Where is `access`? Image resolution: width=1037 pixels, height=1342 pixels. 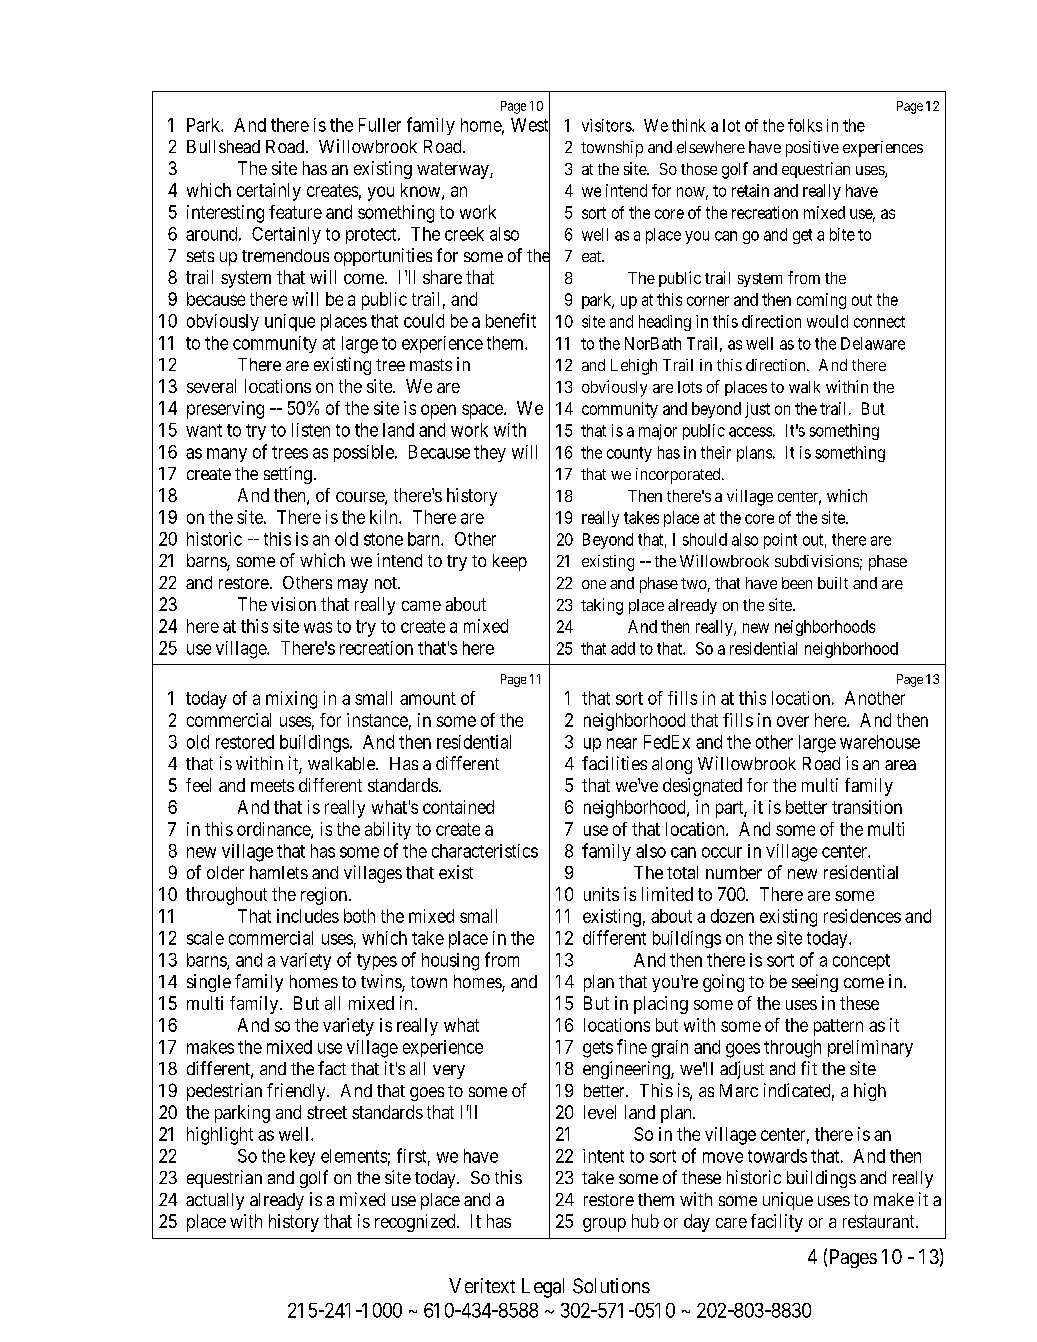
access is located at coordinates (750, 432).
